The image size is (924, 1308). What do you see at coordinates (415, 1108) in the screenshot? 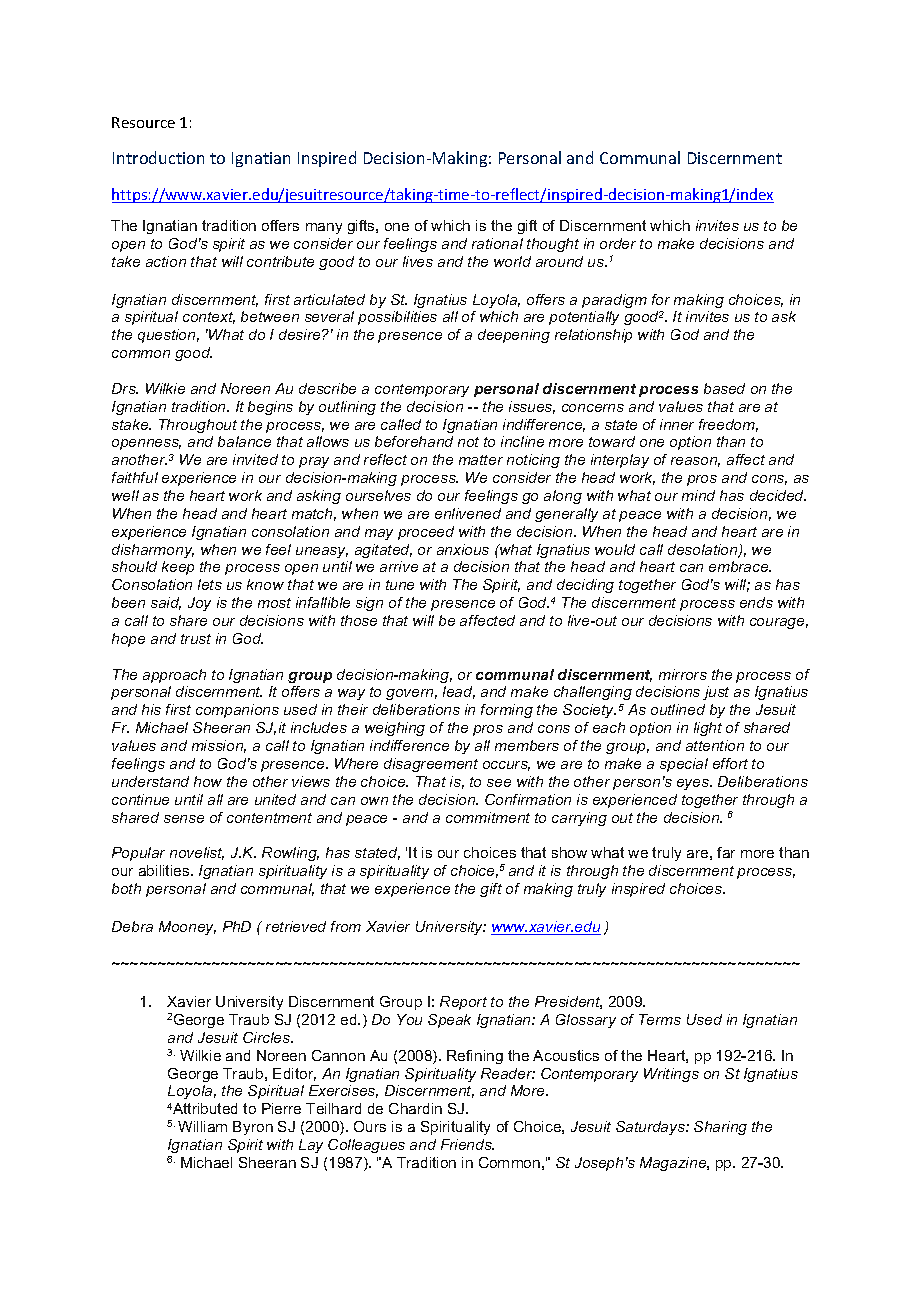
I see `Chardin` at bounding box center [415, 1108].
